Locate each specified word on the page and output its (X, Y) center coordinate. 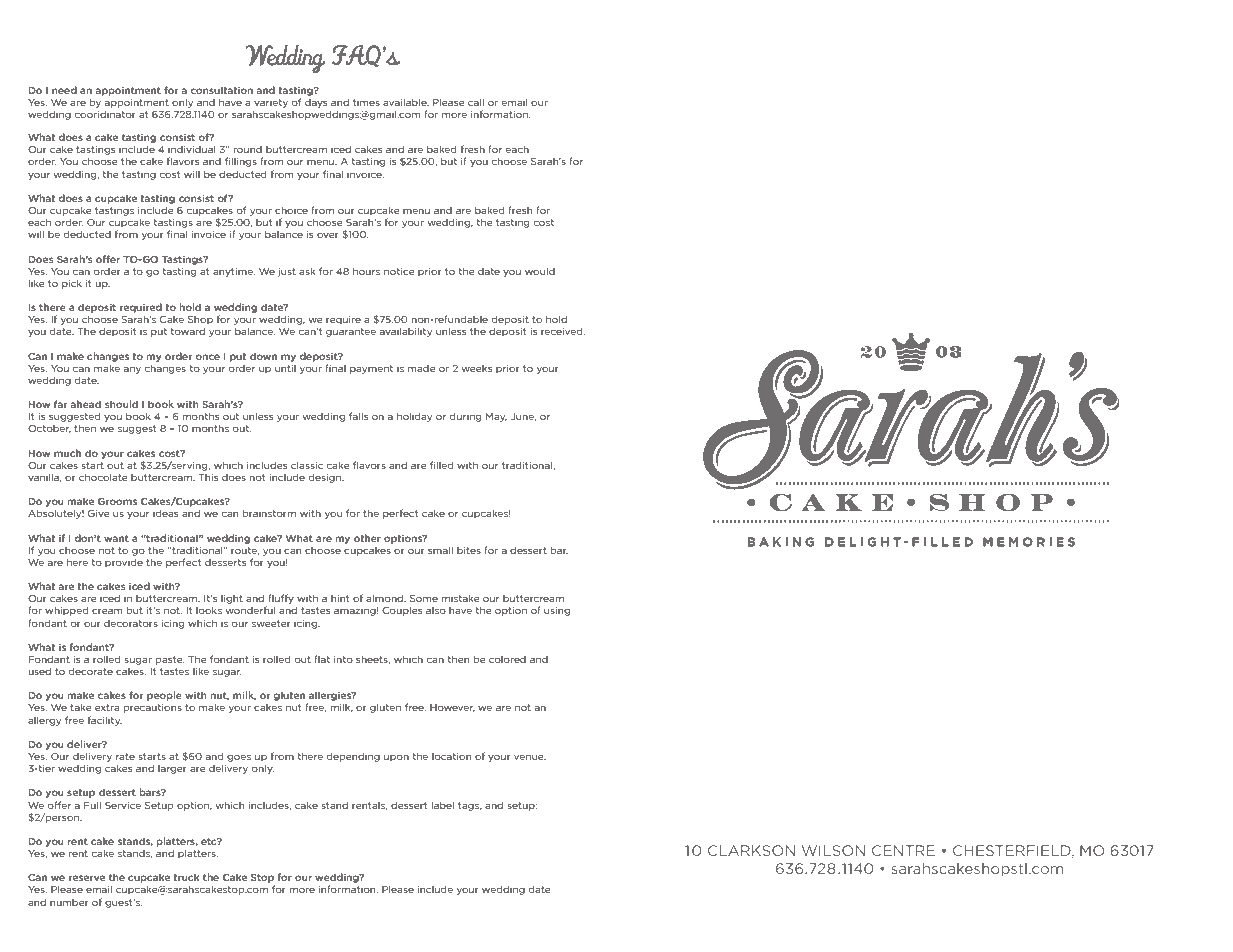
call (476, 102)
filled (442, 465)
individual (191, 149)
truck (186, 877)
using (557, 611)
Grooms (117, 501)
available (406, 102)
